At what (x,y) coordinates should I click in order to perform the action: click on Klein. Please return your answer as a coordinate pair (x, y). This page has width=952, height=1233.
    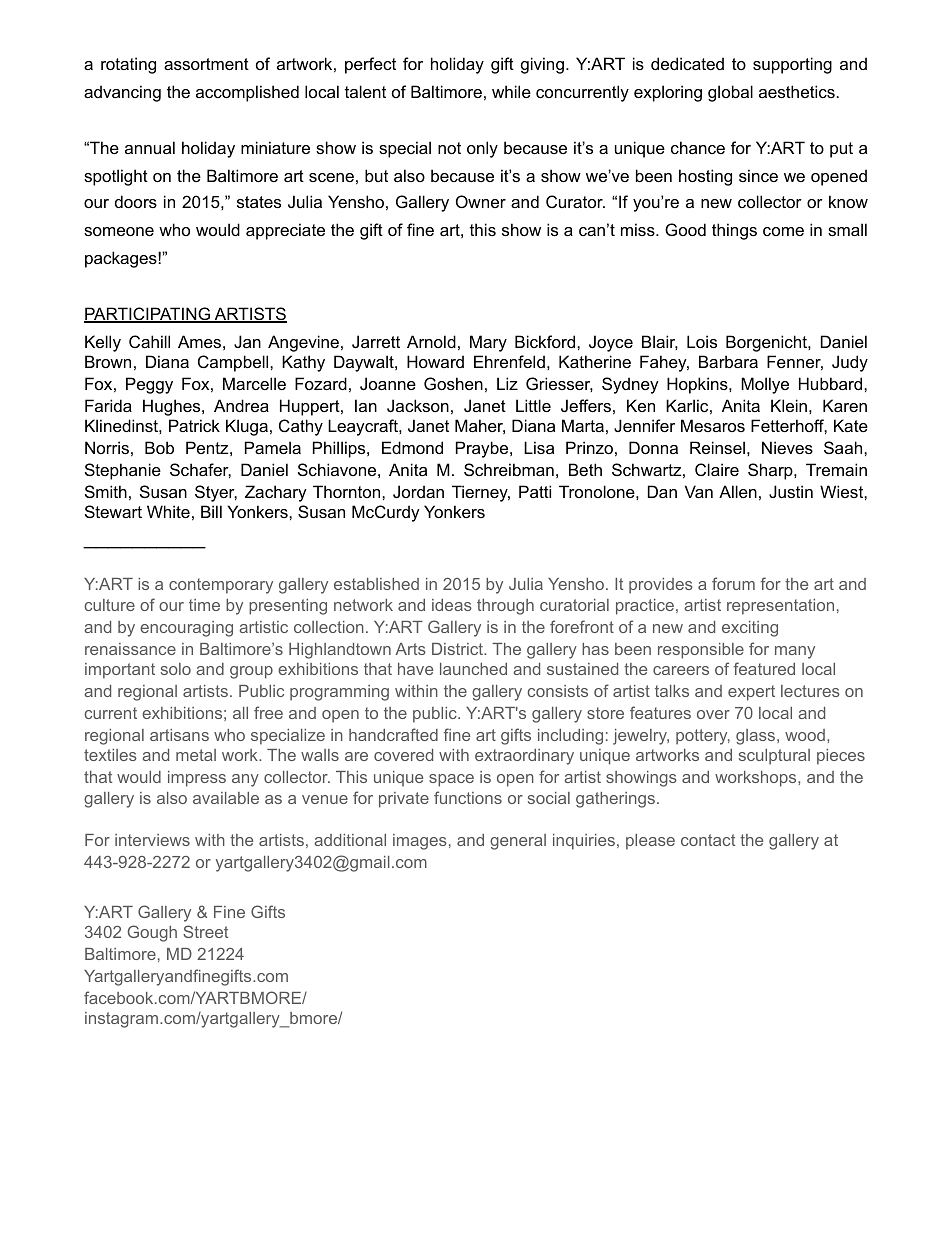
    Looking at the image, I should click on (789, 405).
